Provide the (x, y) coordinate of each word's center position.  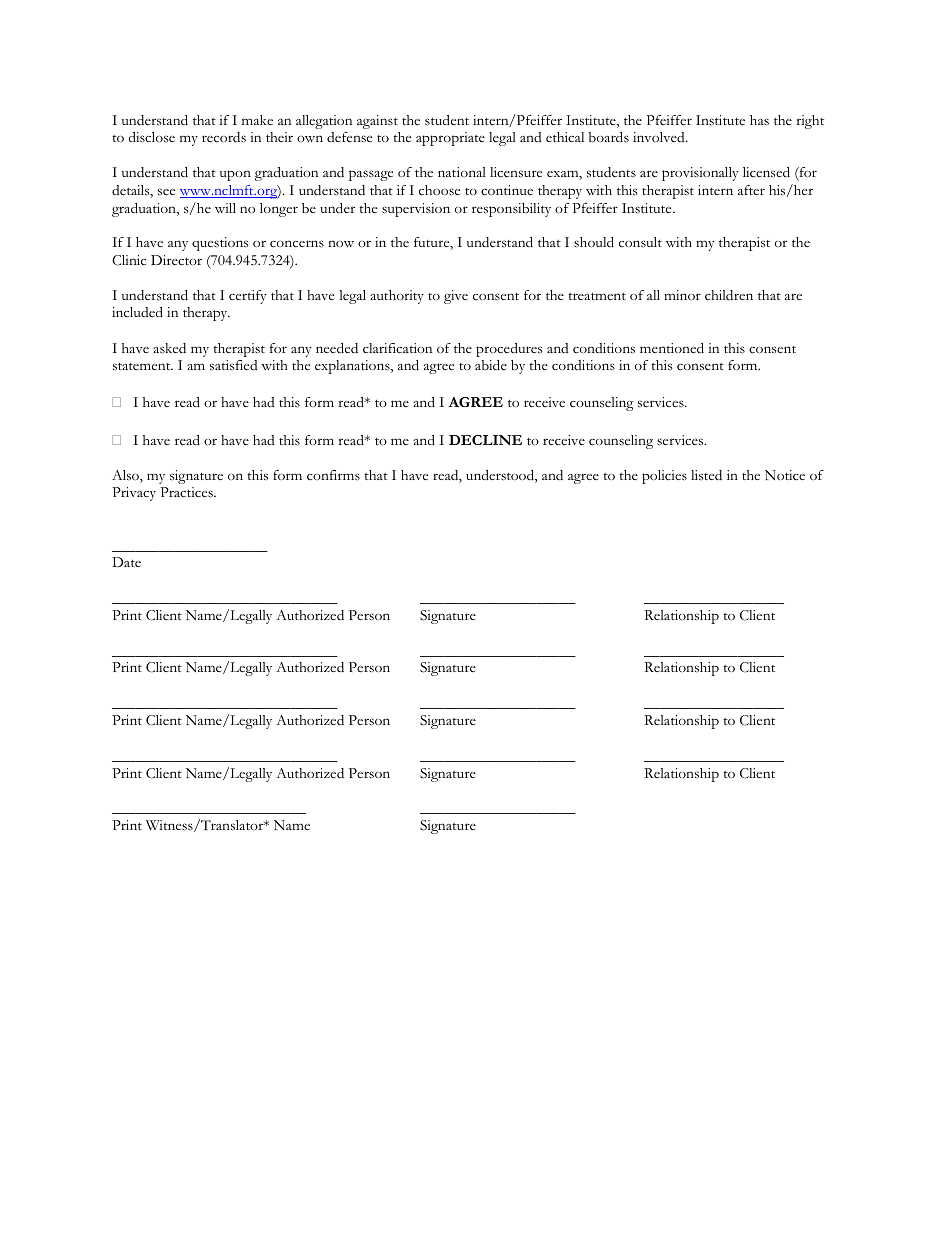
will (225, 208)
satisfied (233, 365)
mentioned (672, 348)
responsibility (511, 210)
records (224, 137)
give (456, 297)
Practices (187, 492)
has (759, 120)
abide (491, 365)
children (729, 295)
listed (706, 475)
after (751, 190)
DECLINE (485, 440)
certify (248, 297)
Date (126, 562)
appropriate (450, 139)
